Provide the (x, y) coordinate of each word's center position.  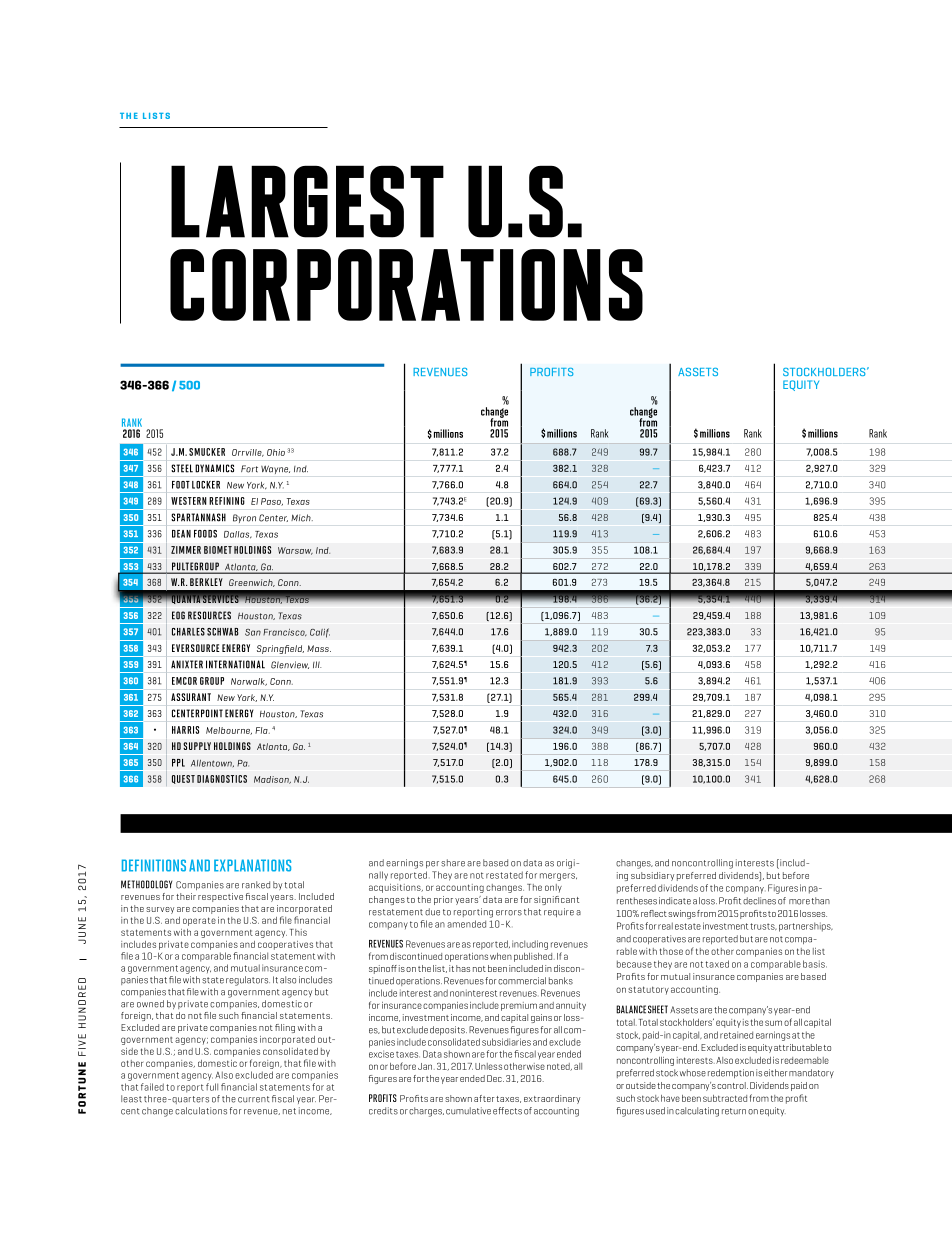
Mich (302, 518)
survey (160, 910)
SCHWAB (223, 632)
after (484, 1098)
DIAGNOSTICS (222, 779)
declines (759, 901)
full (212, 1087)
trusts (763, 926)
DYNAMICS (215, 468)
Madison (272, 780)
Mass (319, 648)
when (501, 956)
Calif (320, 633)
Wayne (275, 469)
